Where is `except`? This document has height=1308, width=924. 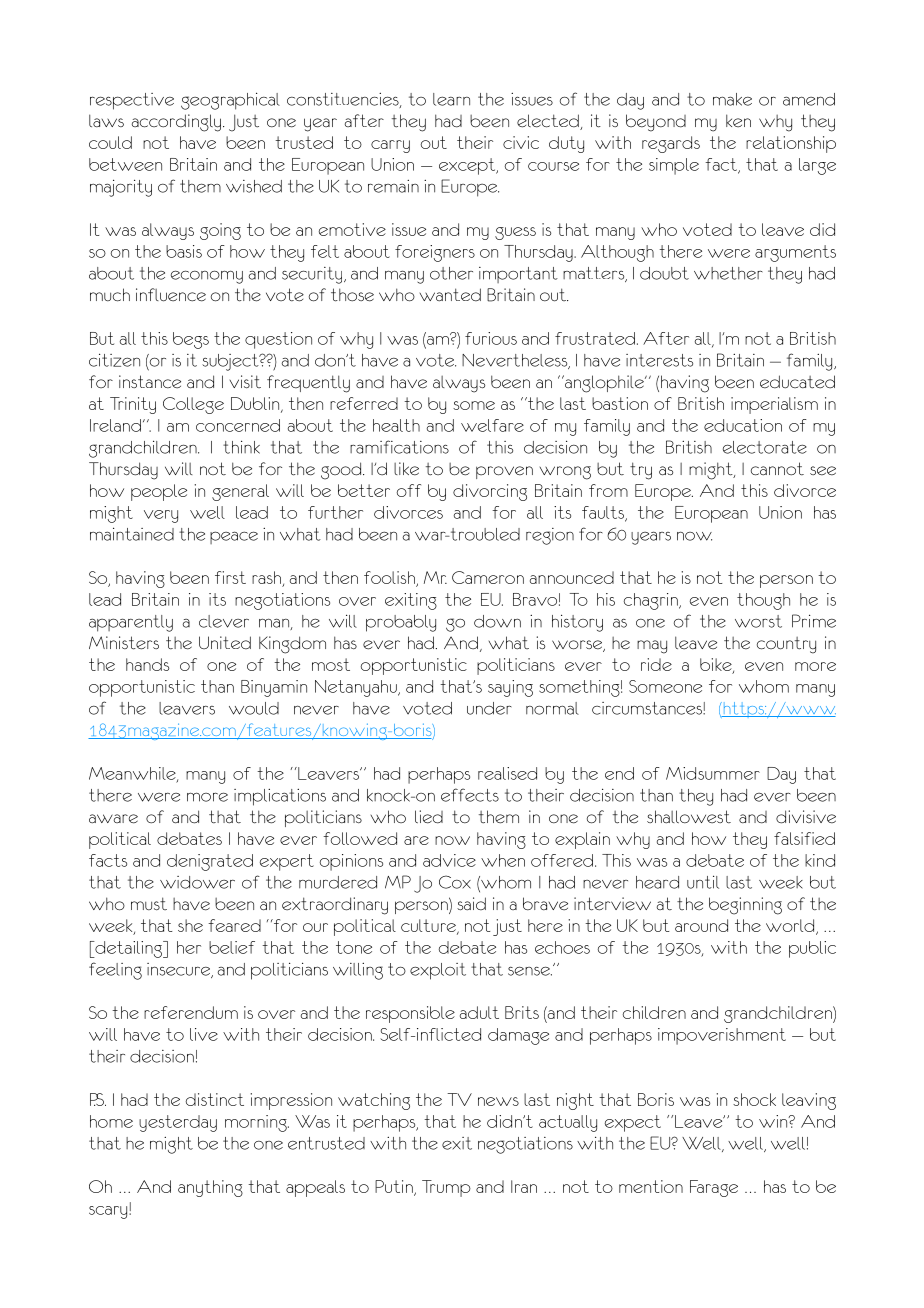 except is located at coordinates (468, 166).
